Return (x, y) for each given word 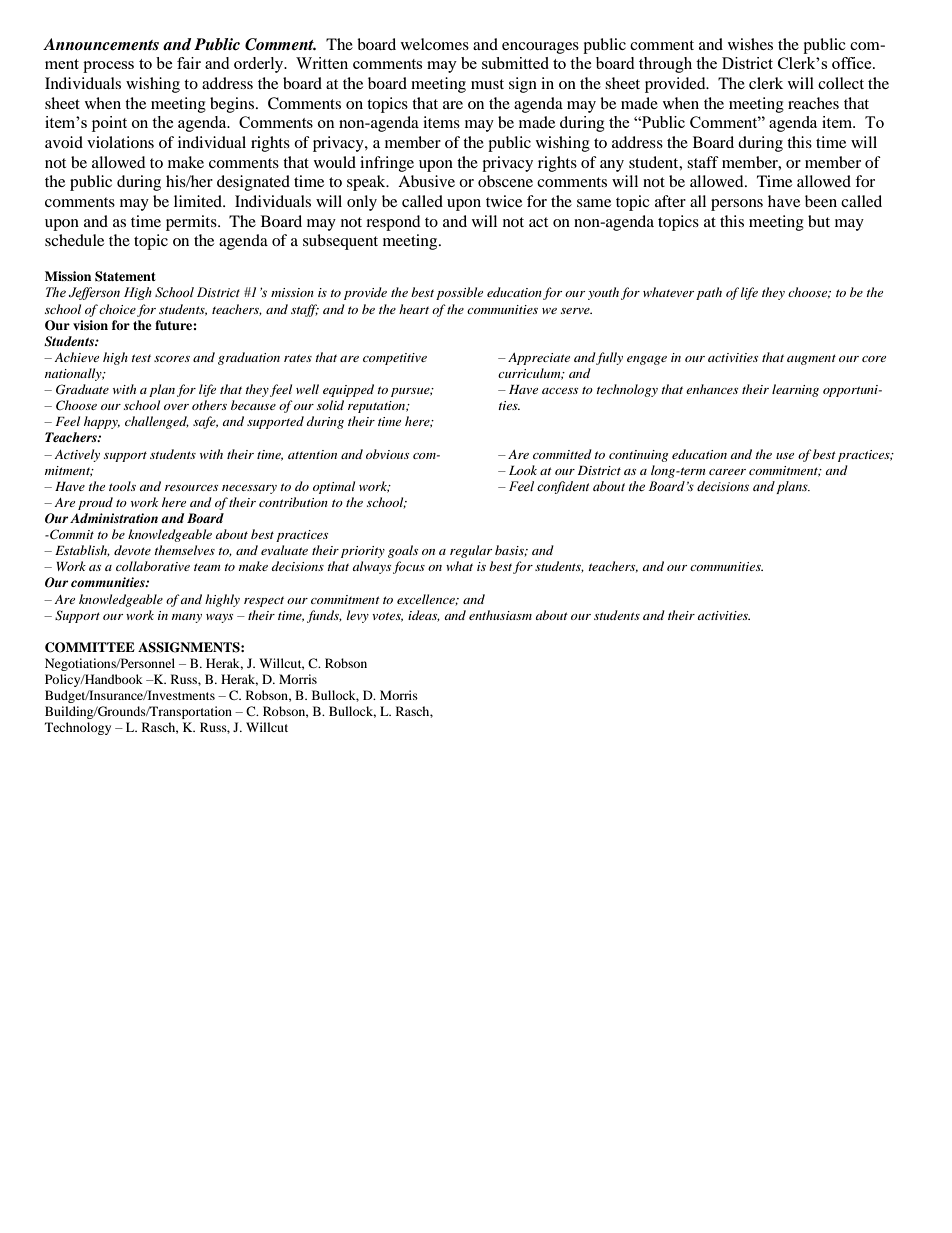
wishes (750, 44)
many (187, 618)
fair (189, 63)
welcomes (435, 44)
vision (90, 325)
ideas (424, 616)
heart (414, 309)
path (709, 293)
